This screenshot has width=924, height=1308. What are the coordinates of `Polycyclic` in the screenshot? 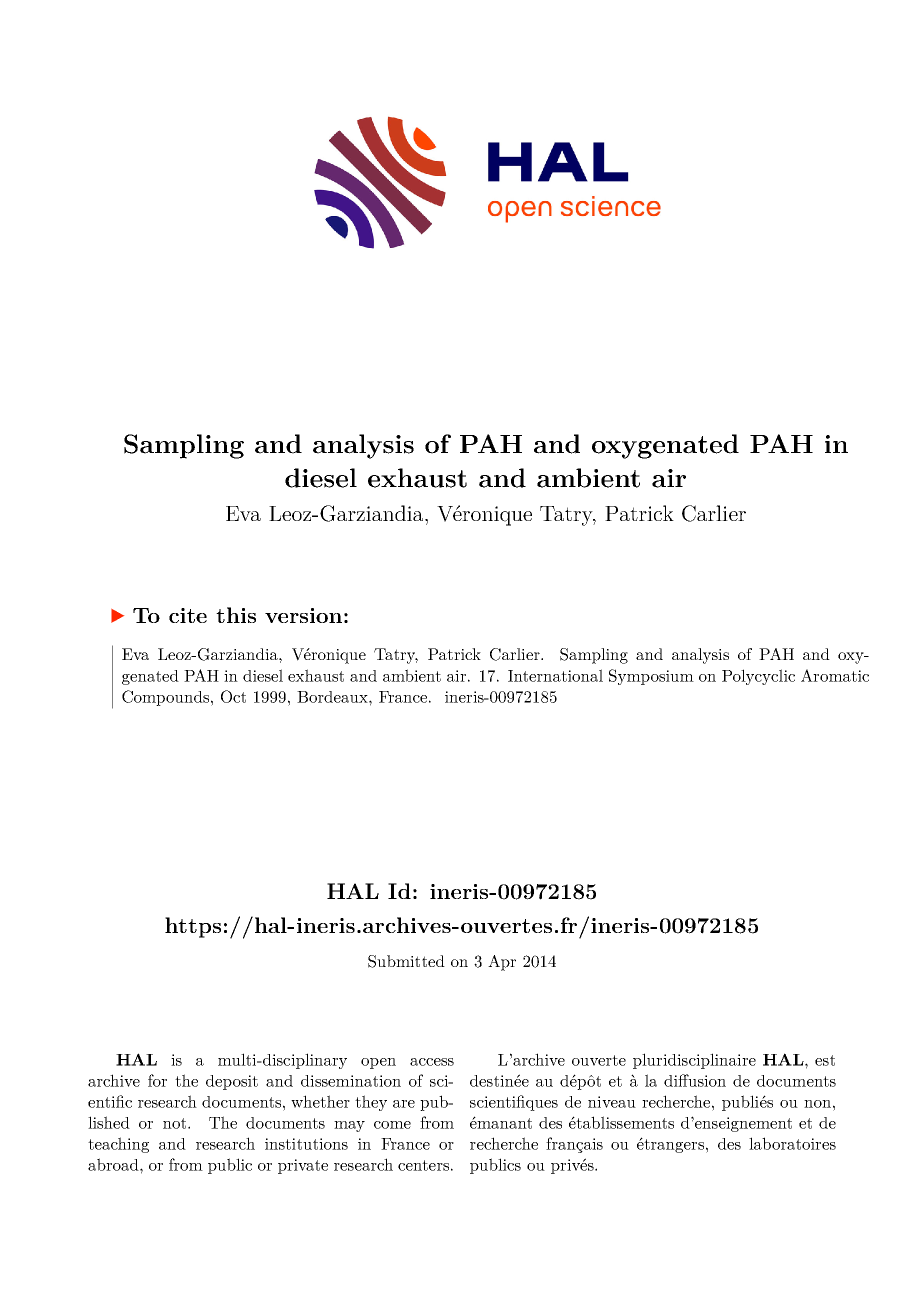 It's located at (758, 677).
